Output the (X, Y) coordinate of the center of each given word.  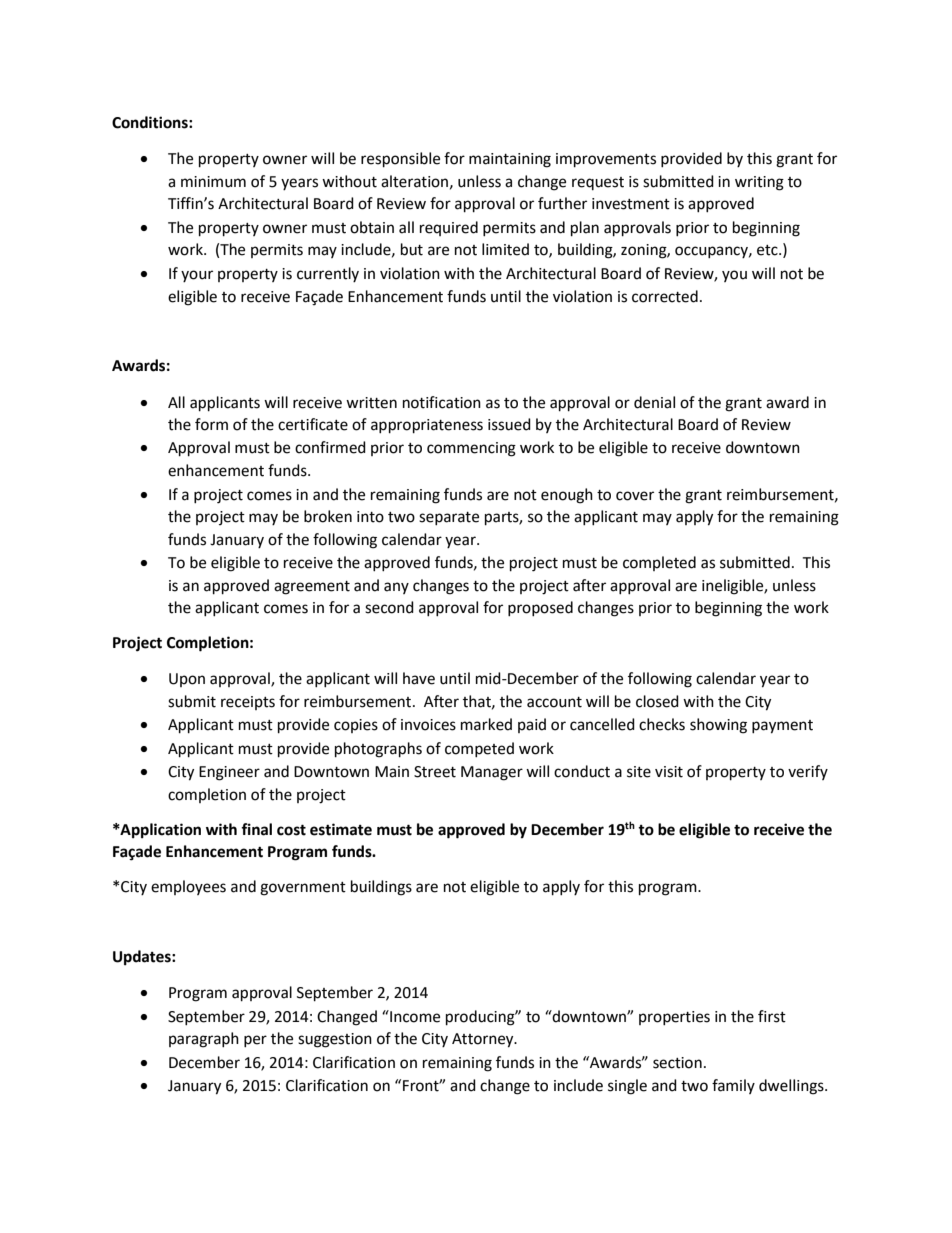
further (562, 203)
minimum (213, 182)
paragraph (204, 1040)
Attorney (484, 1040)
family (733, 1086)
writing (759, 183)
